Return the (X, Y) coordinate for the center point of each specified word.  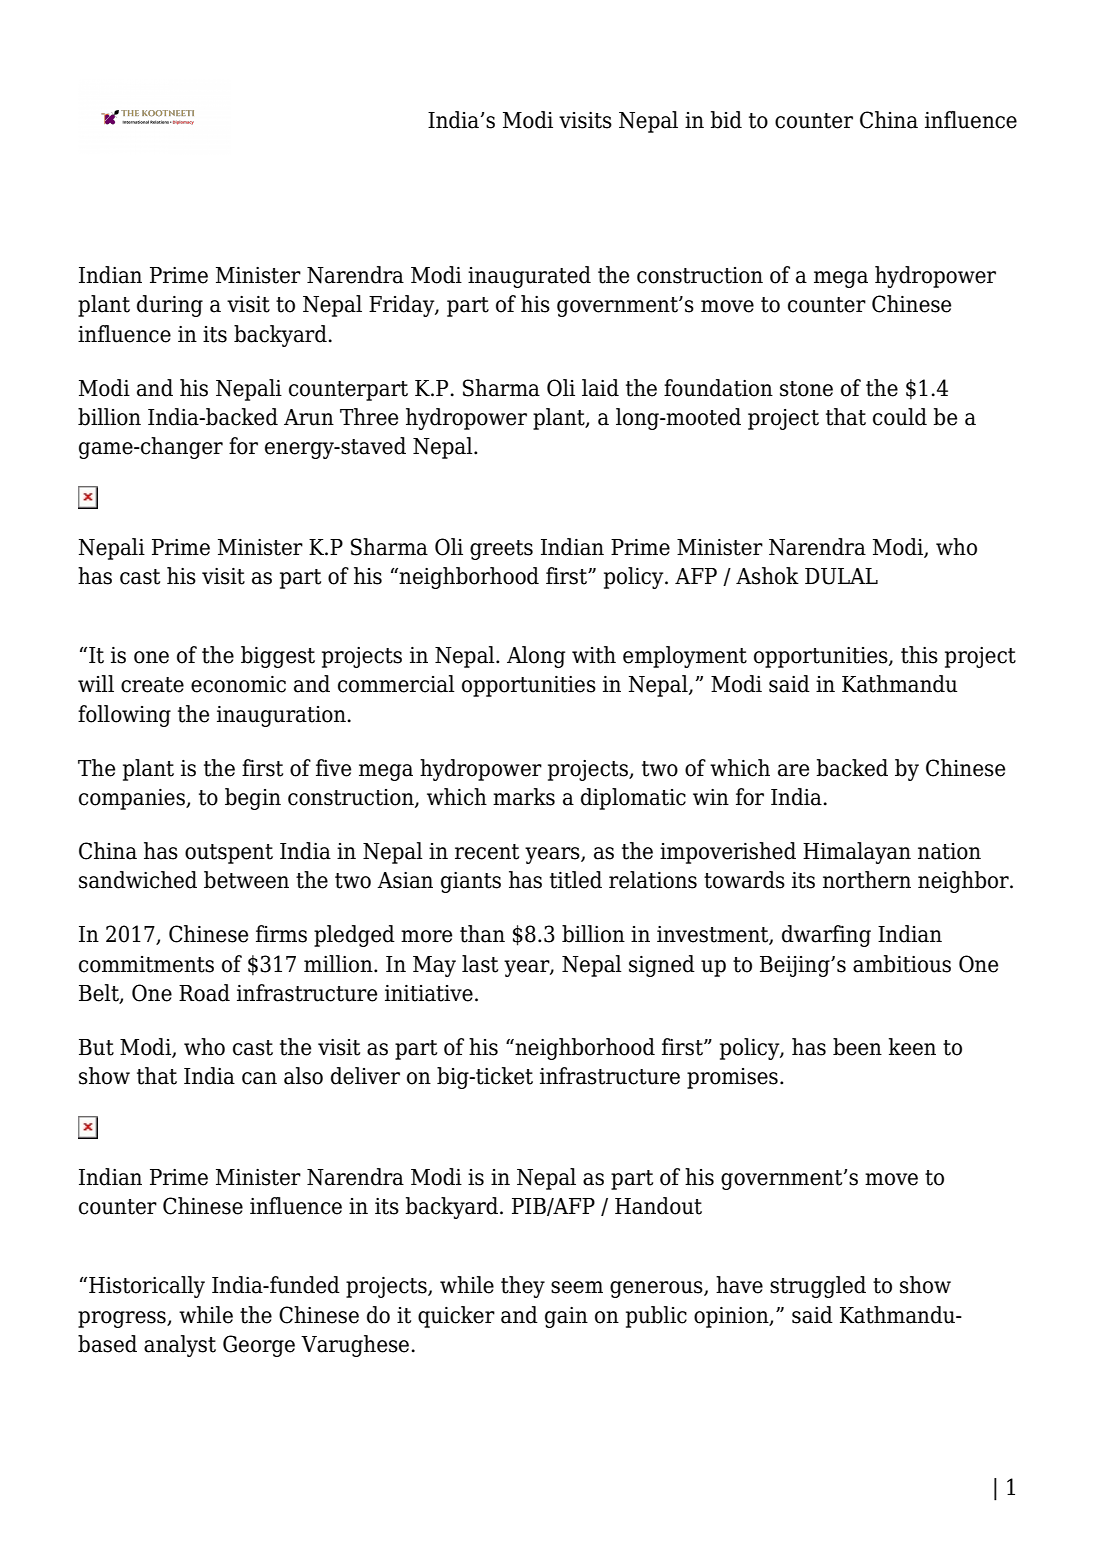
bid (726, 120)
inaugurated (529, 277)
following (124, 716)
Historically (147, 1287)
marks (524, 797)
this (919, 655)
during (170, 306)
